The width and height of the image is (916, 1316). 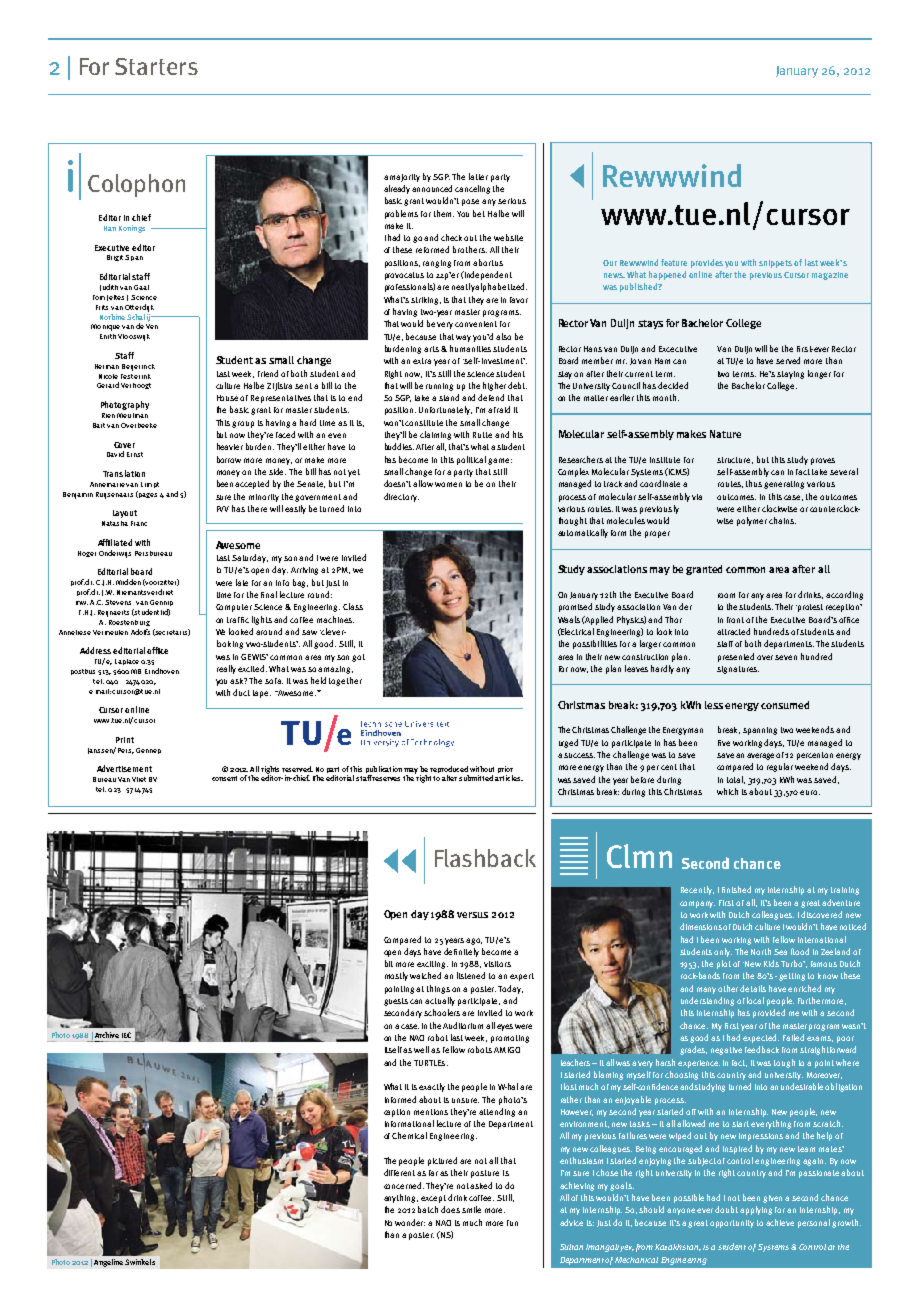 What do you see at coordinates (485, 858) in the image?
I see `Flashback` at bounding box center [485, 858].
